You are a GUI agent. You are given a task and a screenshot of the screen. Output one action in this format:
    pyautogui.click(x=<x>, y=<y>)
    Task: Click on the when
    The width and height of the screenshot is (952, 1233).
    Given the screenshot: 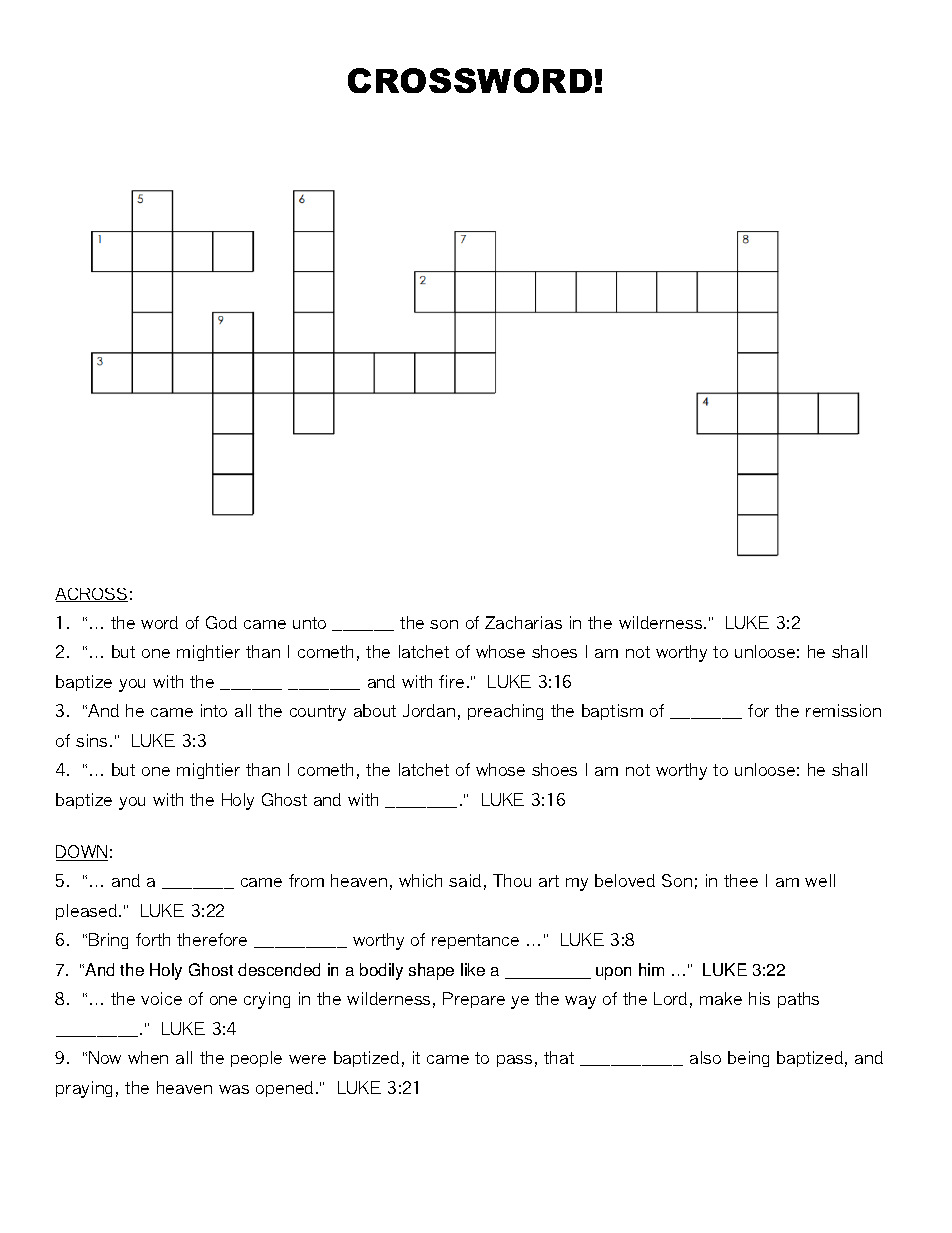 What is the action you would take?
    pyautogui.click(x=148, y=1057)
